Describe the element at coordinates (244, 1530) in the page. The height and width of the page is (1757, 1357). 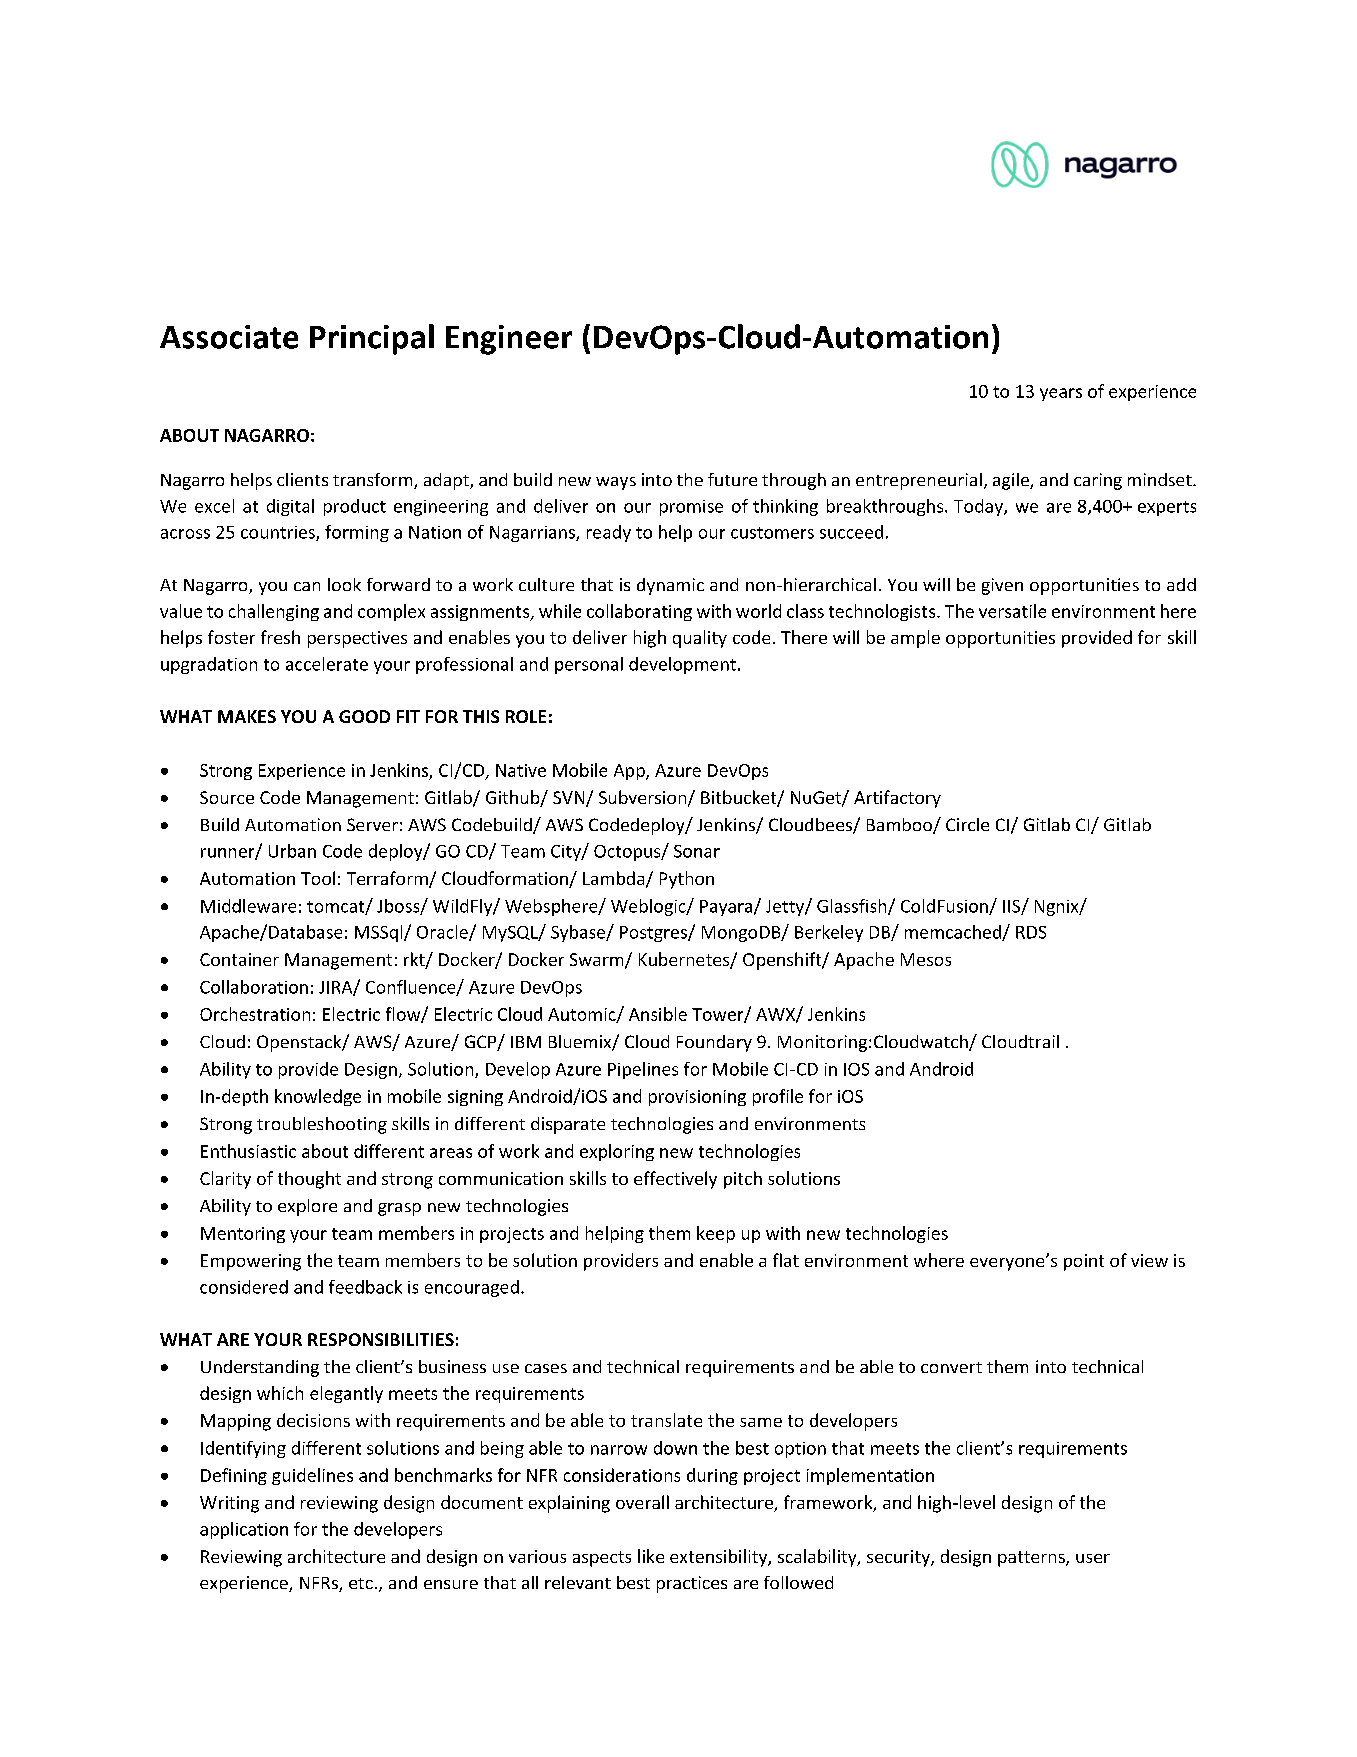
I see `application` at that location.
